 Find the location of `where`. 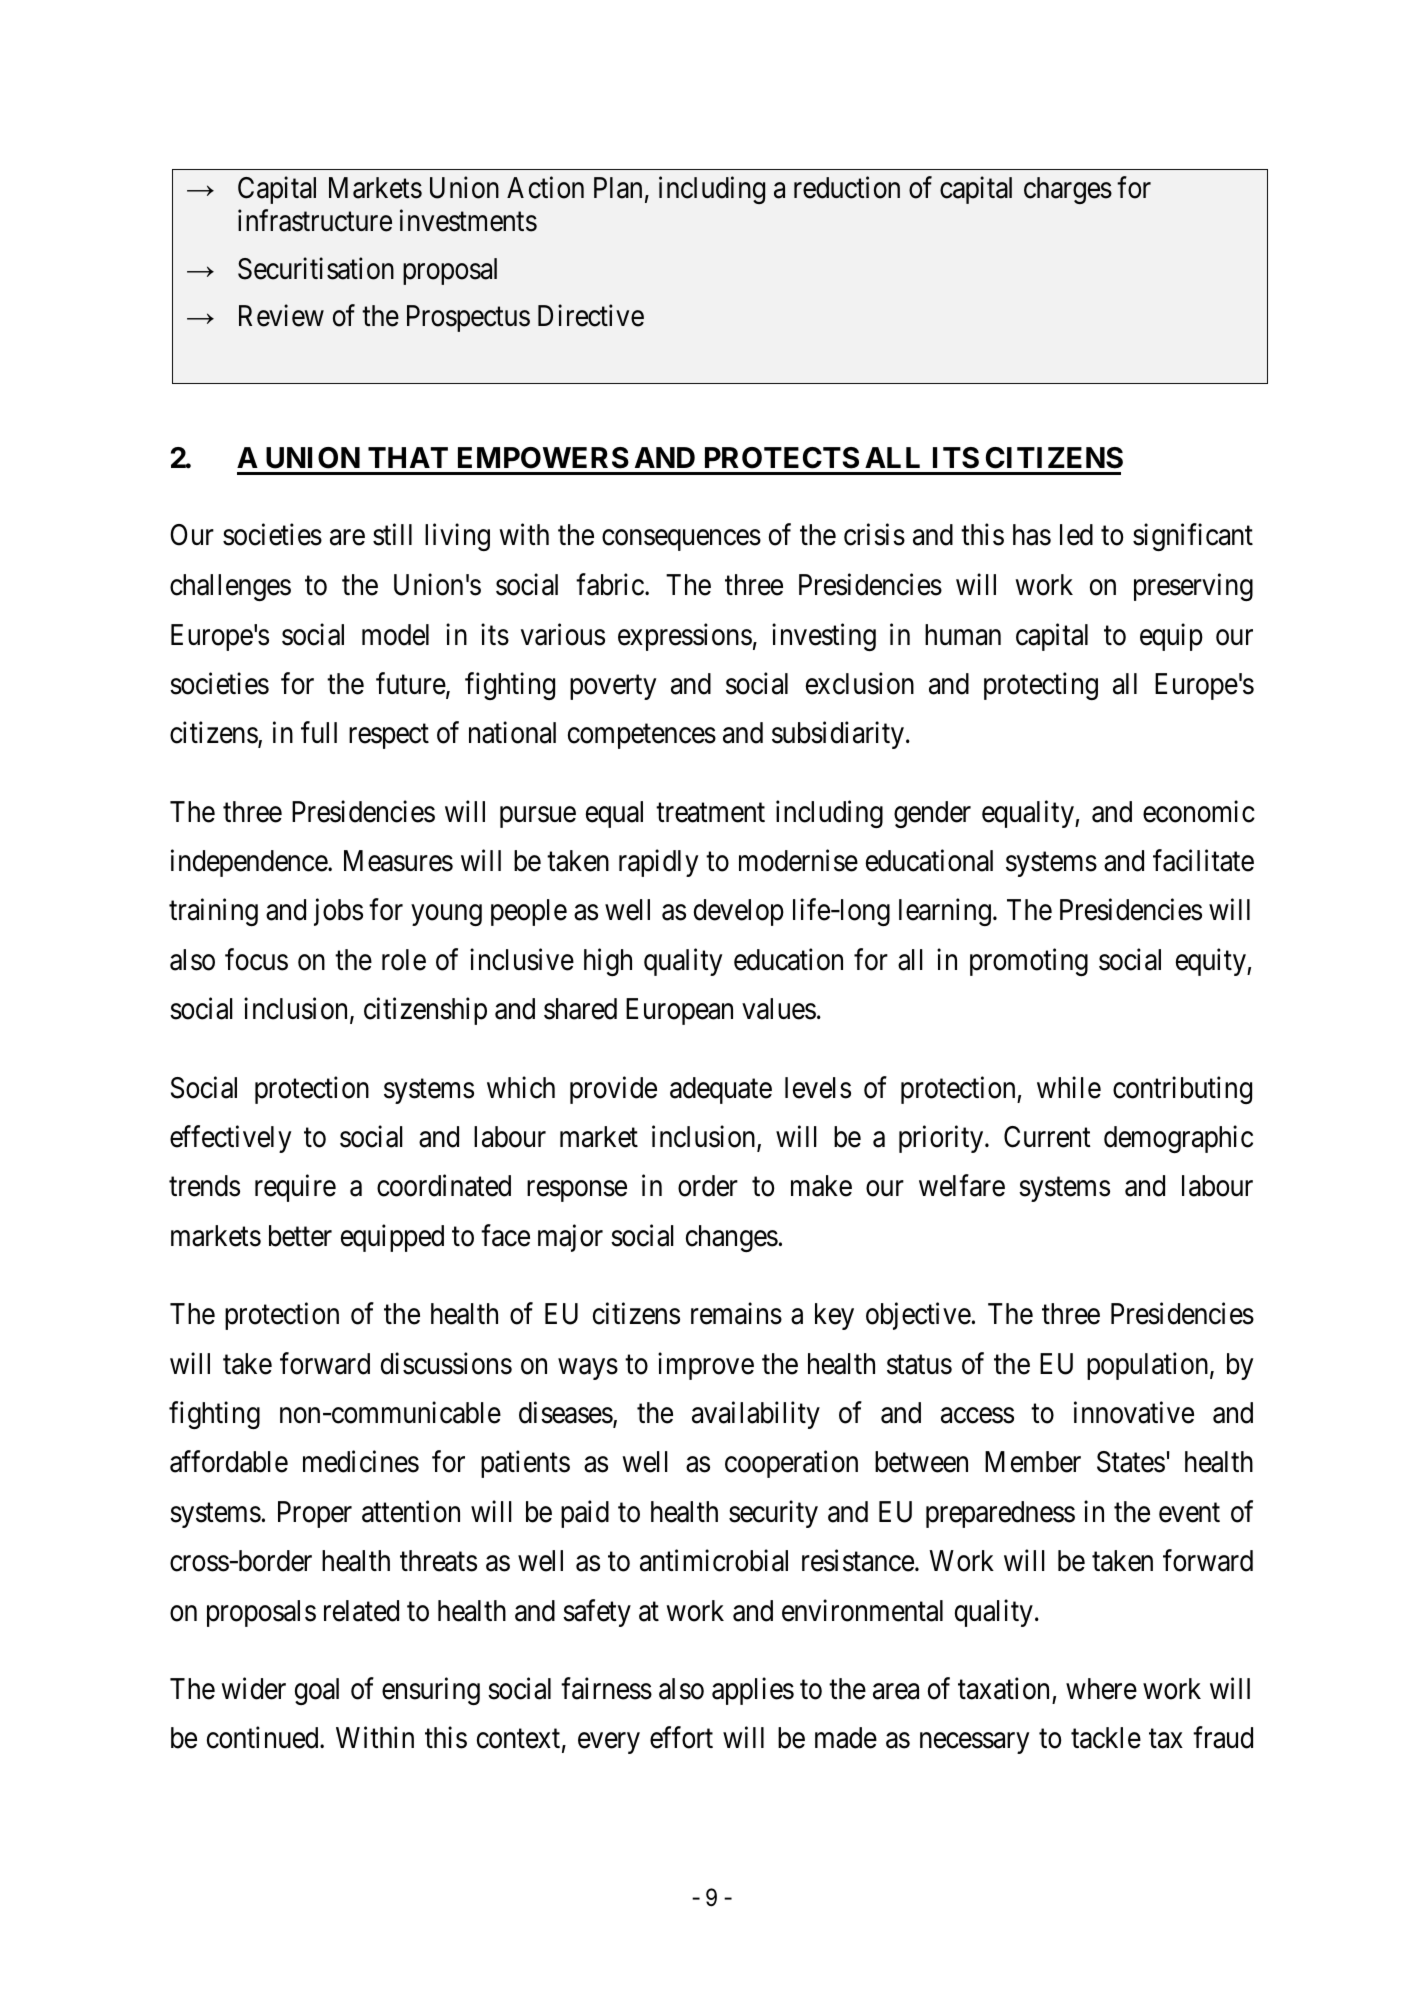

where is located at coordinates (1101, 1689).
